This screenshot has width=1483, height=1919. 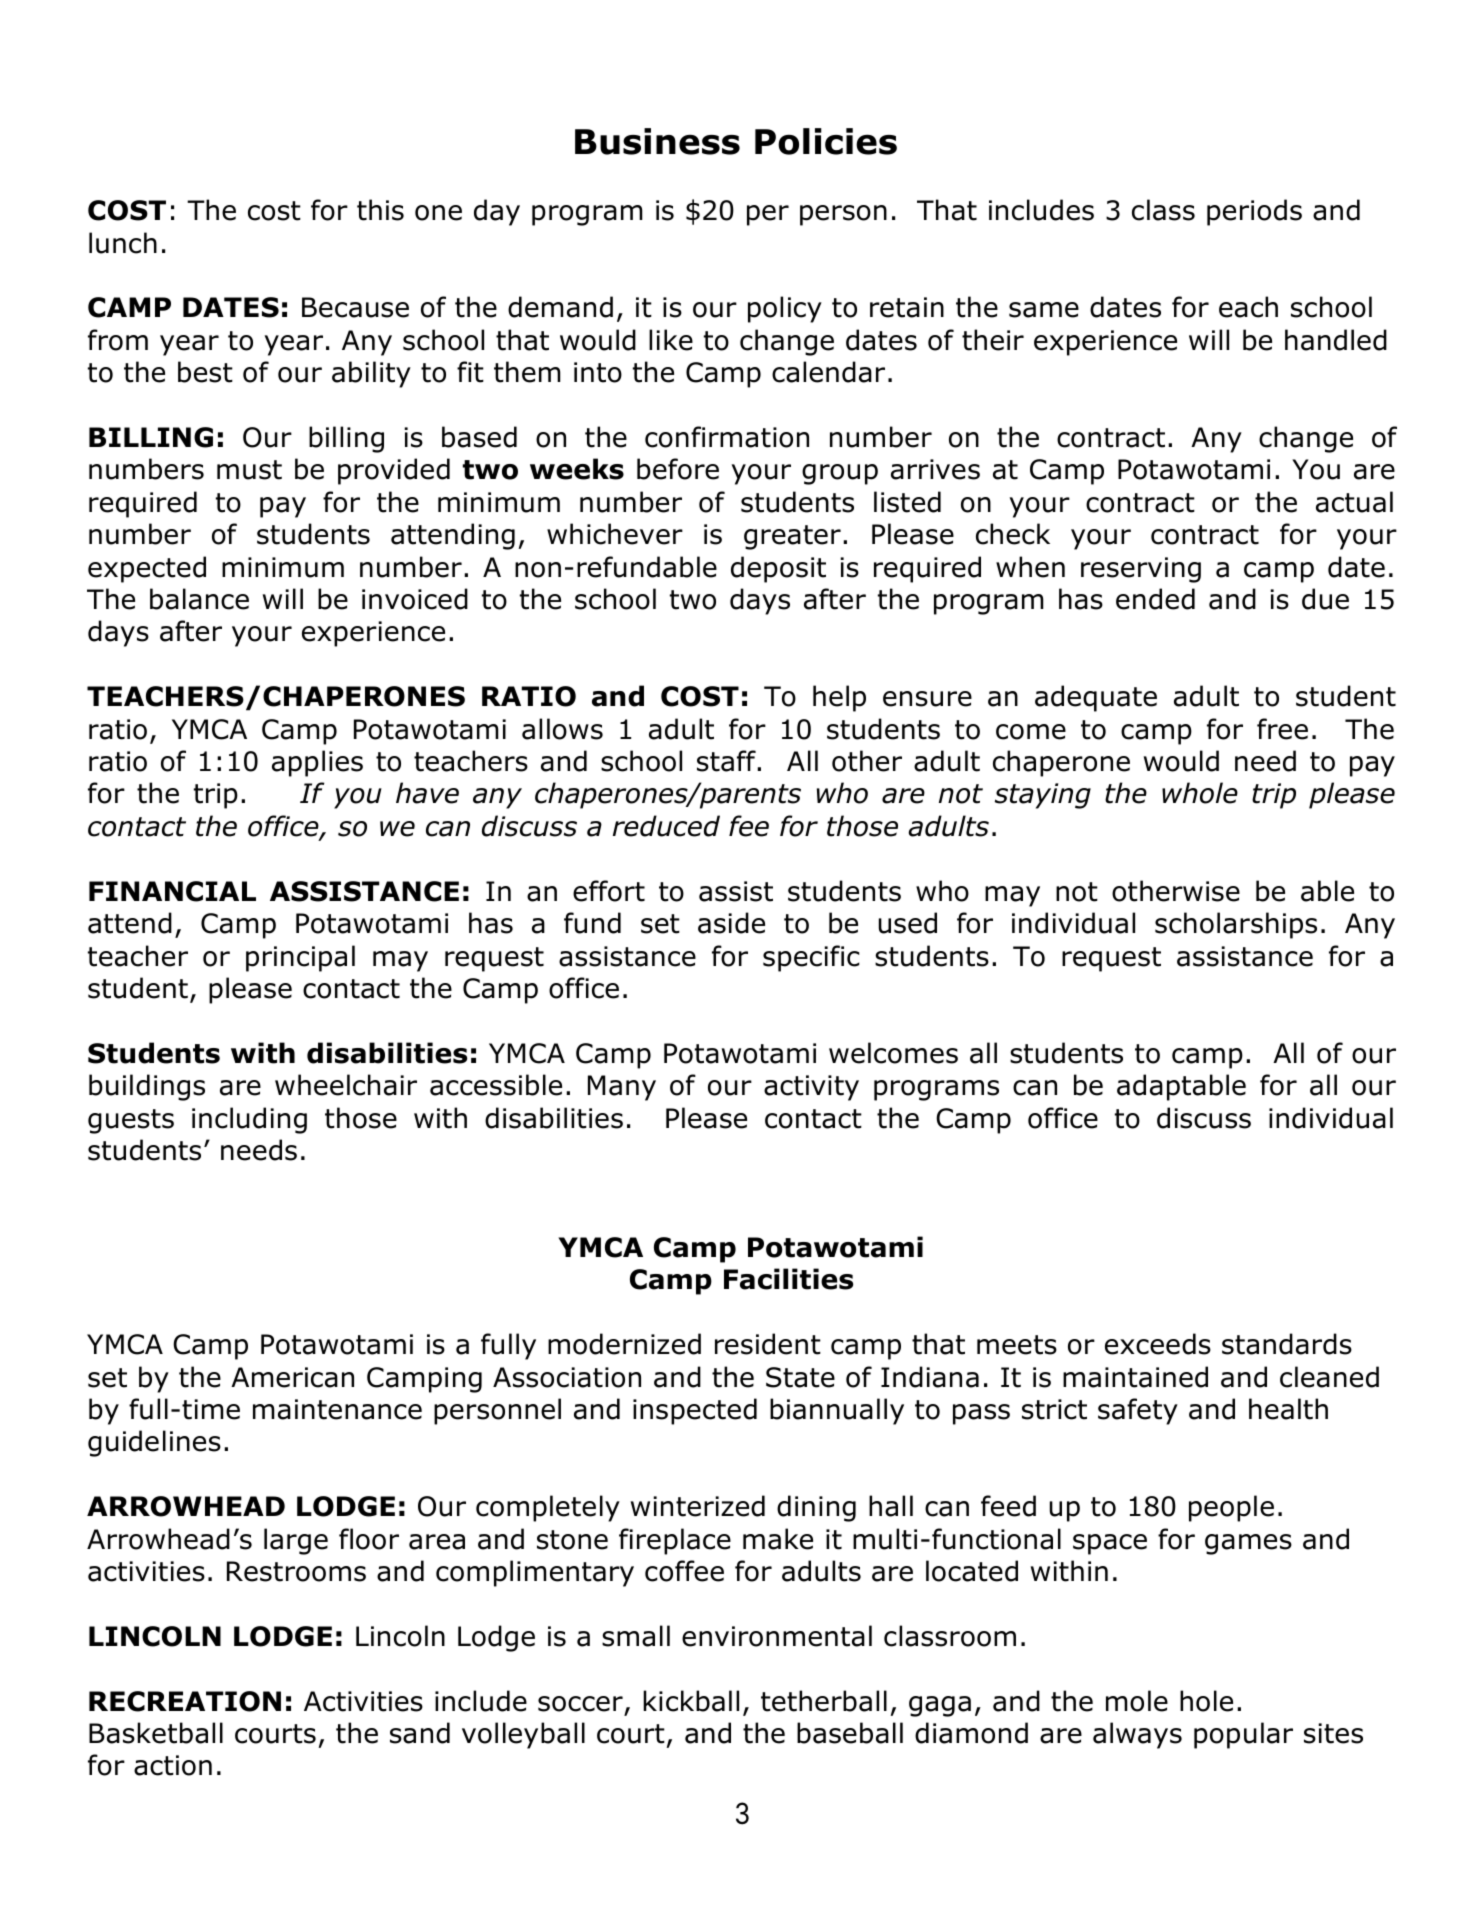 I want to click on free, so click(x=1282, y=729).
